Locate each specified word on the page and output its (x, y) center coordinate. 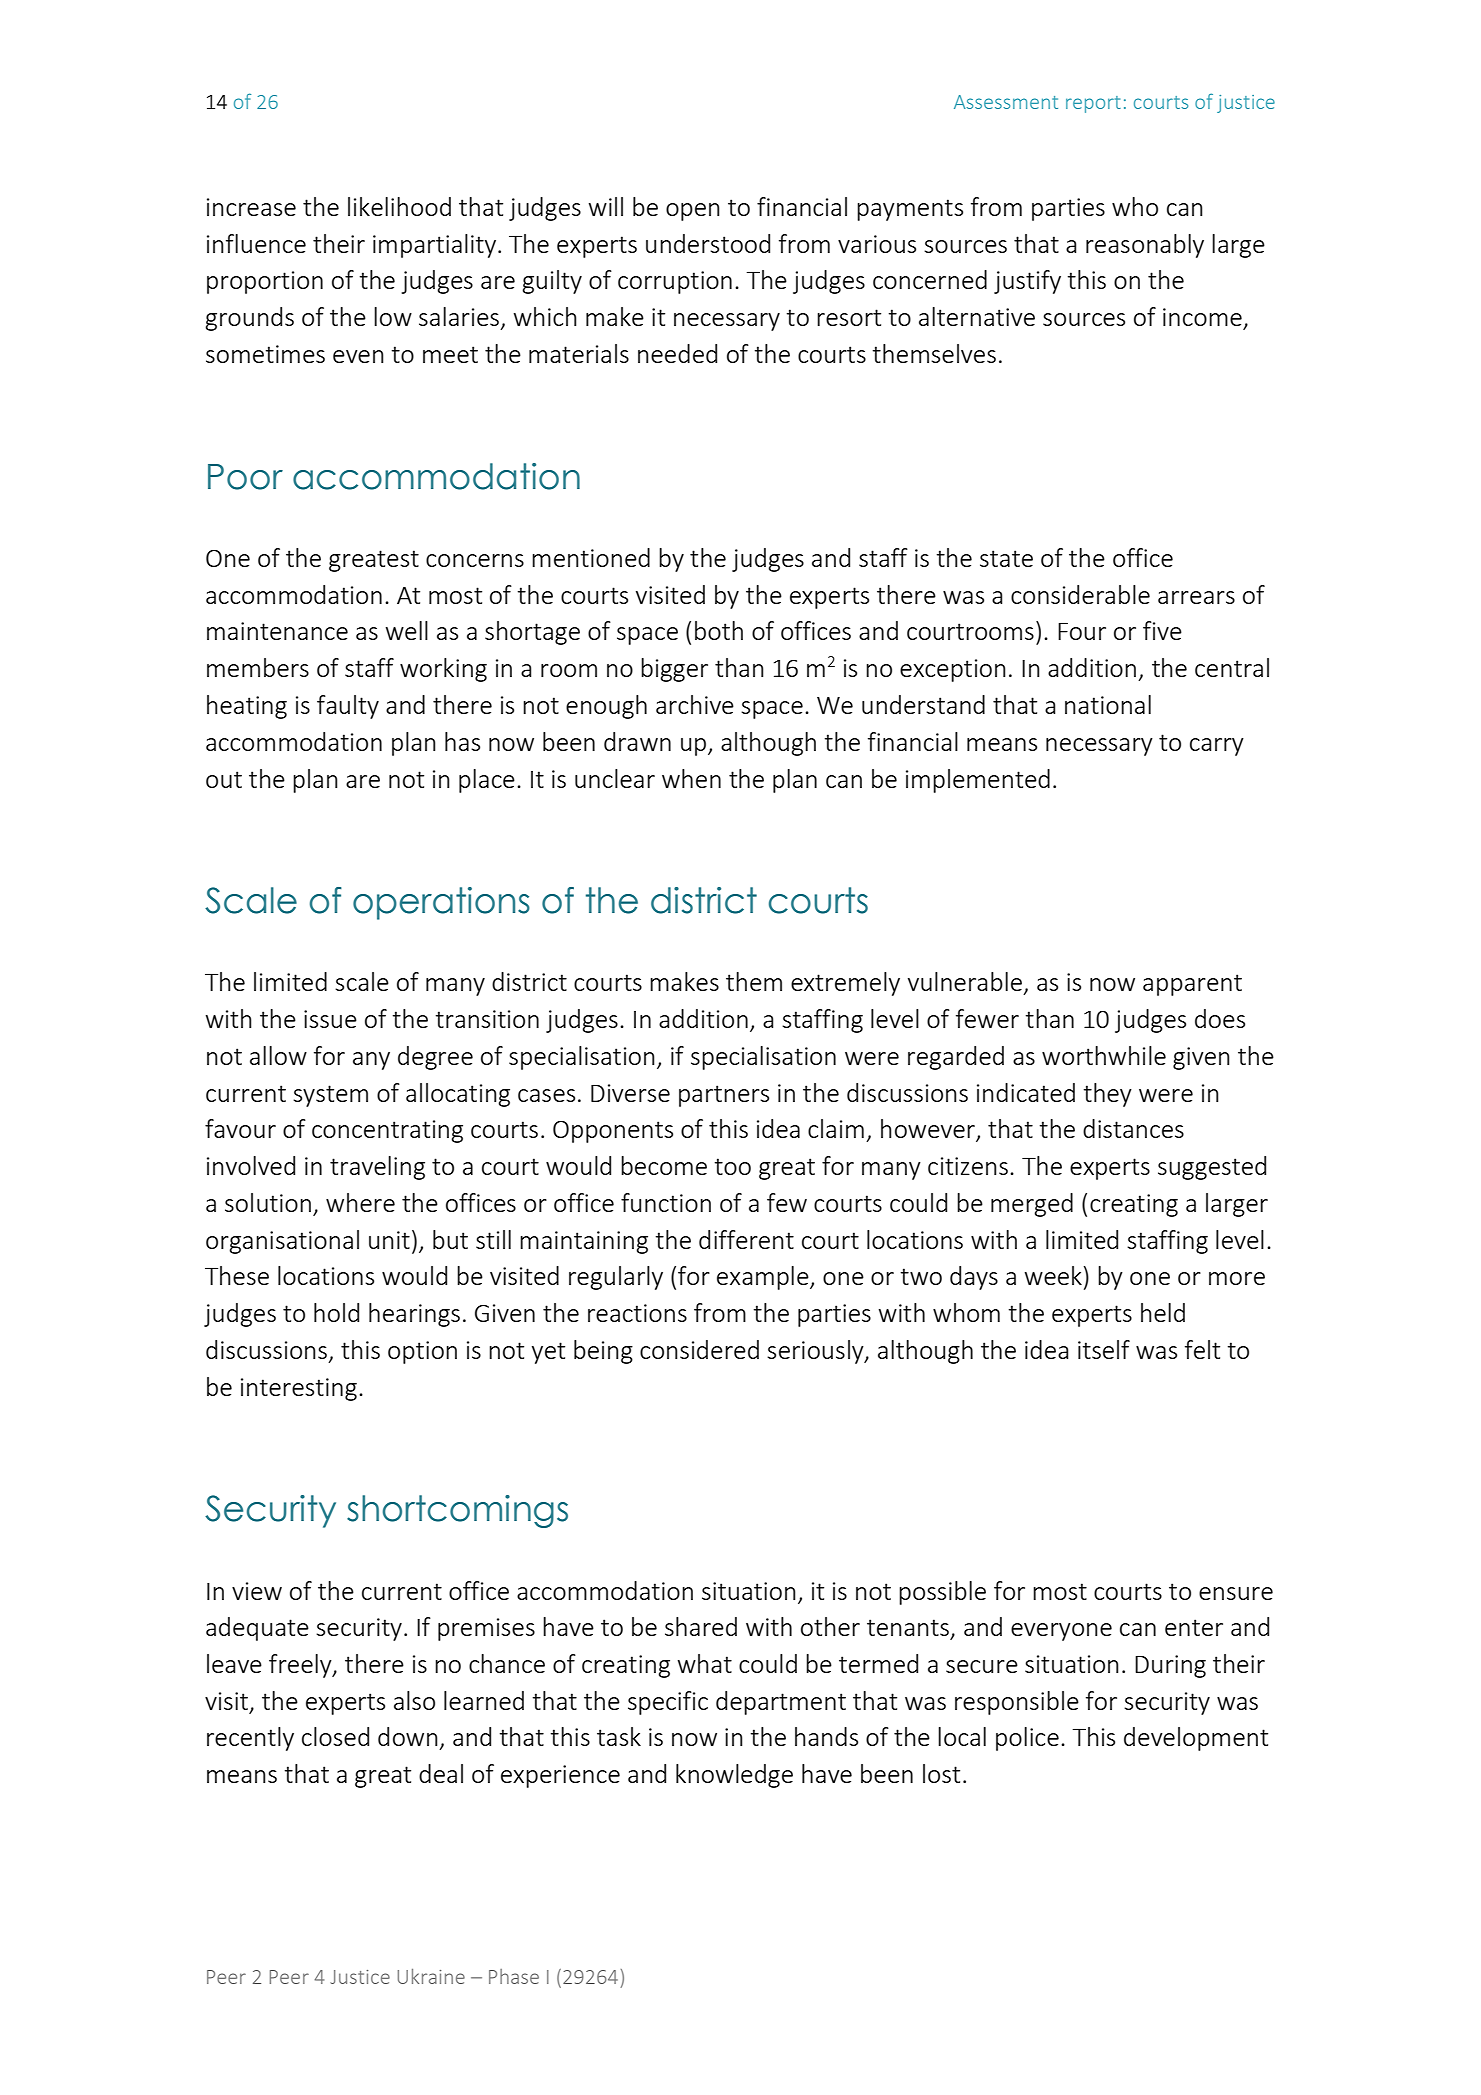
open (693, 212)
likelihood (399, 206)
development (1196, 1739)
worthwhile (1104, 1055)
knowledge (734, 1776)
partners (724, 1096)
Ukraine (431, 1976)
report (1093, 104)
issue (330, 1019)
